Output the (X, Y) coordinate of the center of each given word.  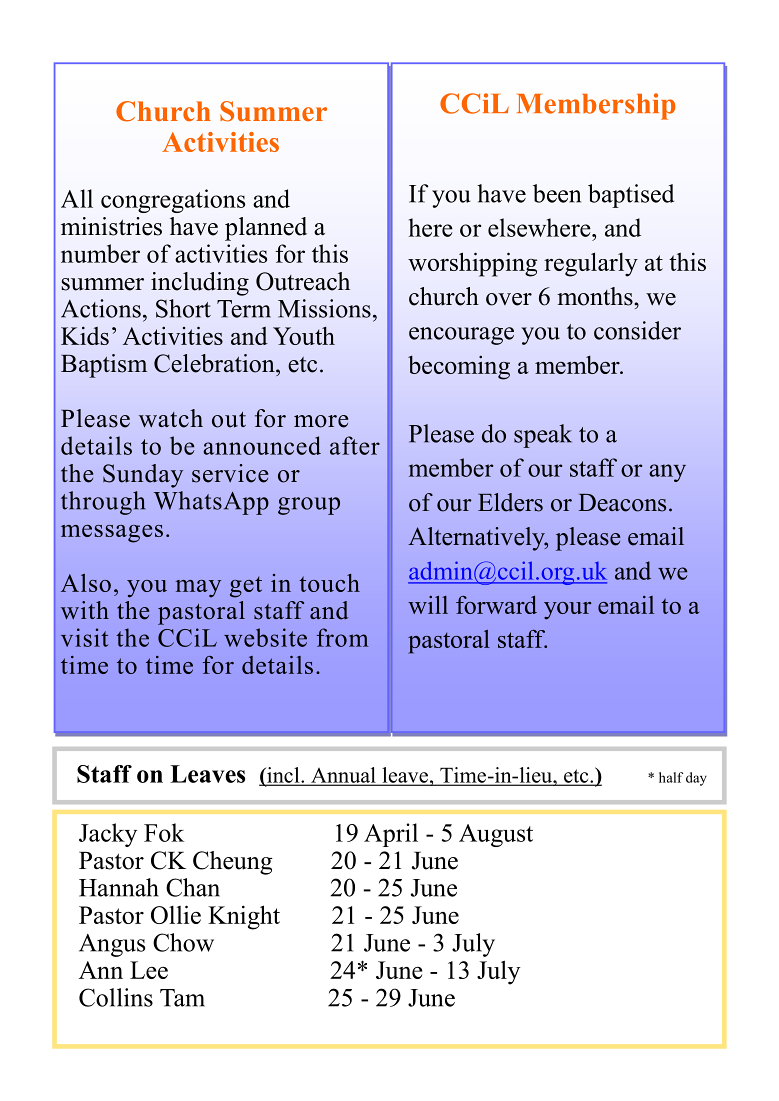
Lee (149, 970)
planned (266, 229)
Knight (244, 917)
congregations (173, 201)
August (496, 835)
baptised (631, 196)
